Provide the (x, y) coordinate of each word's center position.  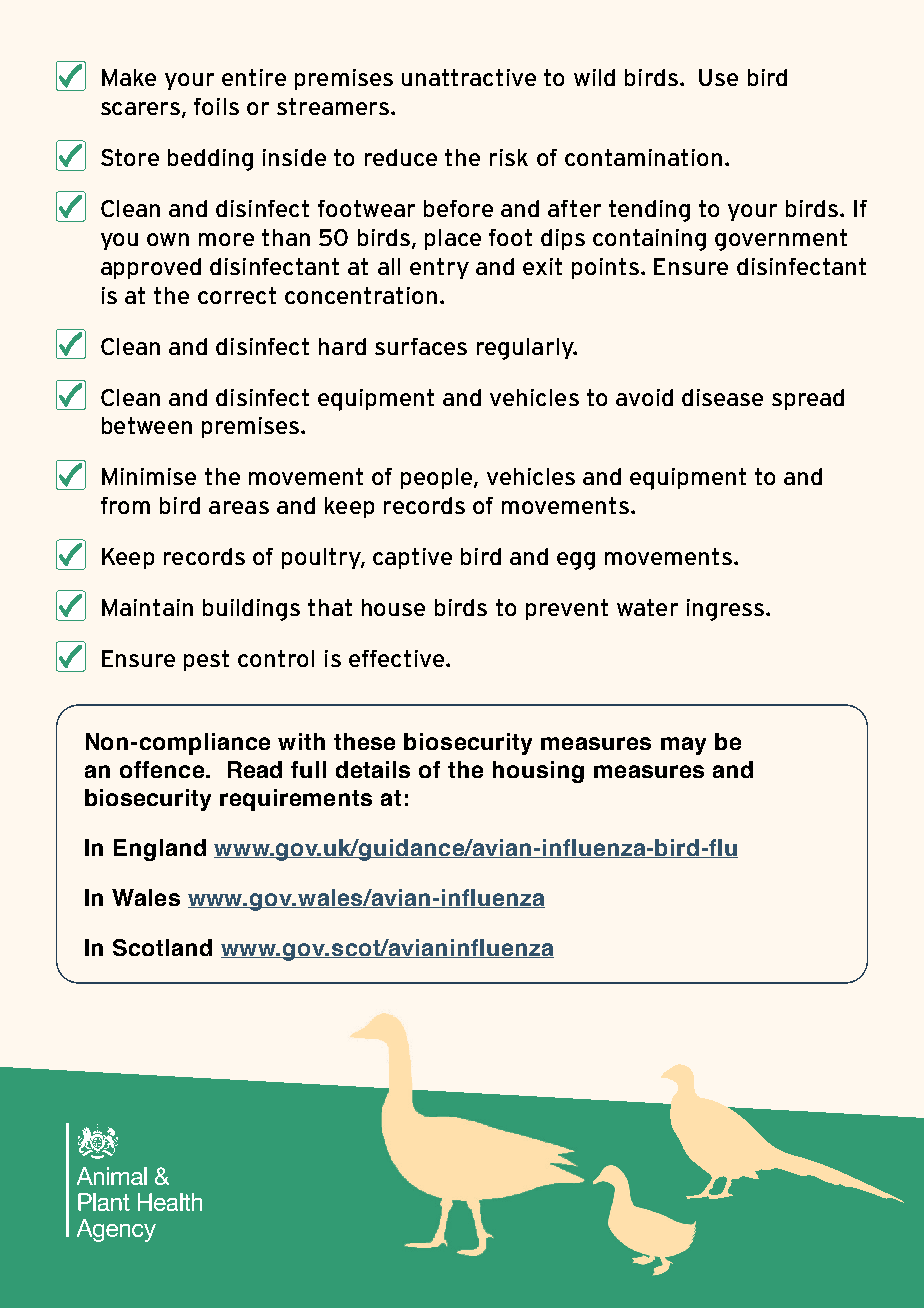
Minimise (149, 476)
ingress (727, 610)
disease (722, 397)
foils (216, 106)
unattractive (469, 77)
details (373, 769)
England (160, 850)
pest (206, 660)
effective (398, 658)
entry (439, 268)
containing (649, 240)
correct (237, 295)
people (438, 478)
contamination (643, 157)
